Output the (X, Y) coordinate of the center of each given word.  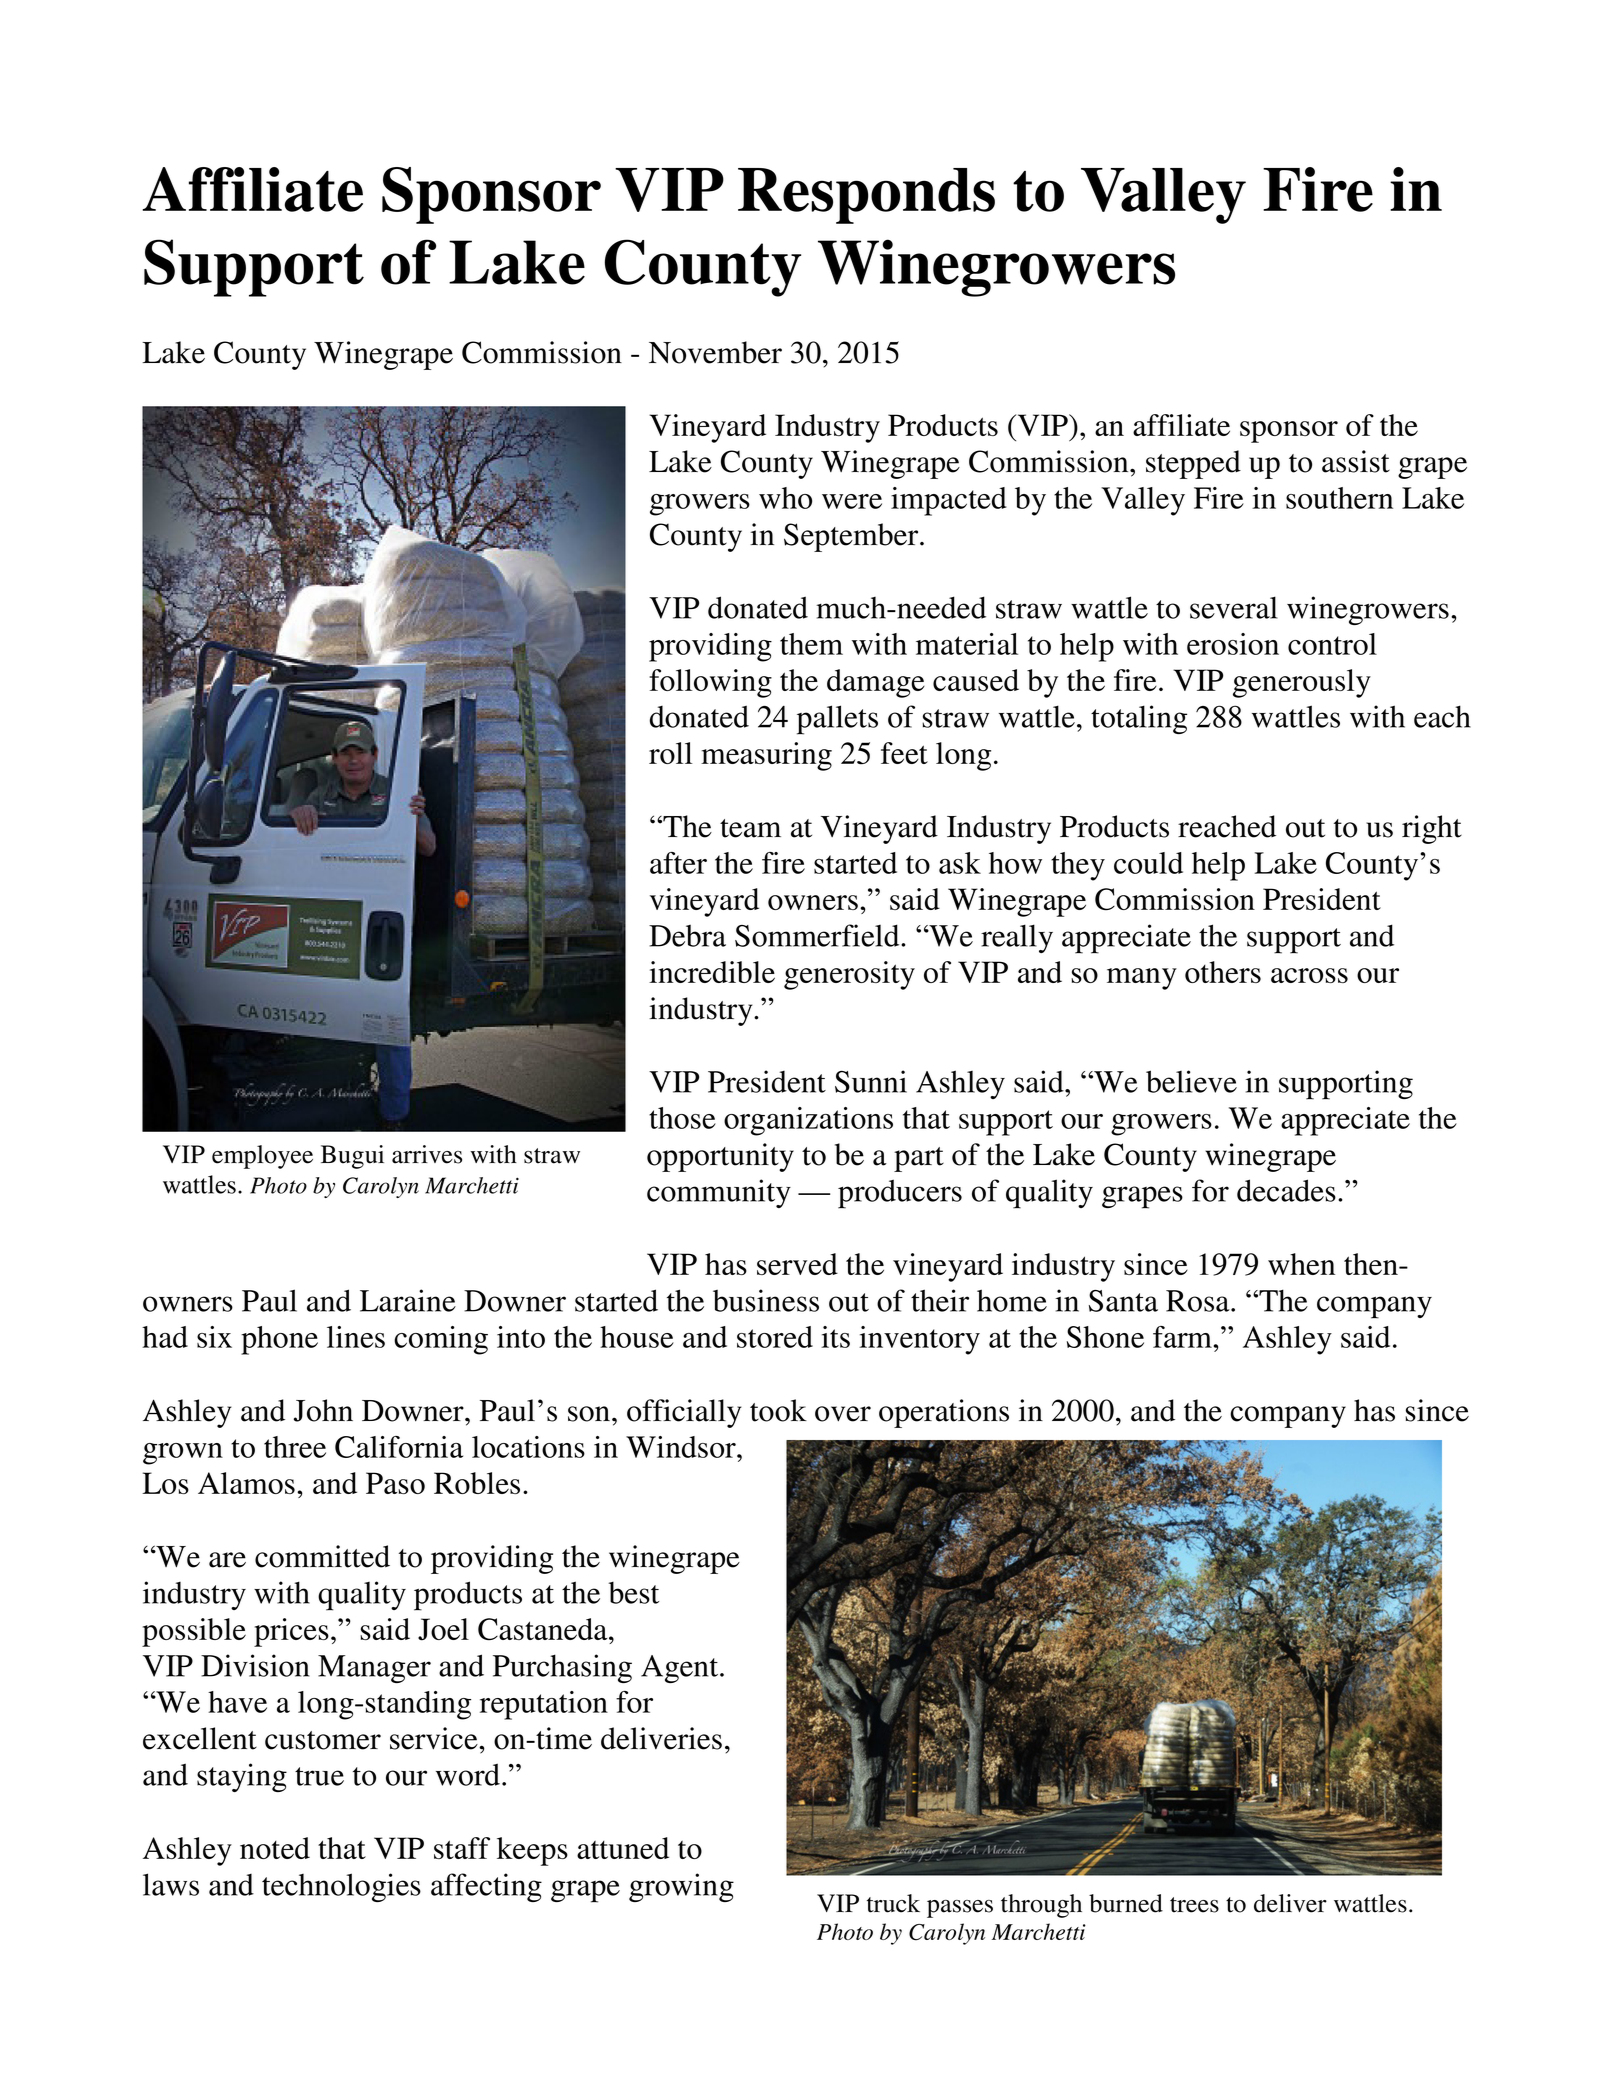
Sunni (871, 1081)
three (295, 1447)
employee (262, 1157)
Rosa (1199, 1301)
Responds (866, 196)
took (778, 1410)
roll (670, 753)
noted (275, 1848)
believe (1191, 1081)
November (715, 352)
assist (1356, 461)
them (811, 644)
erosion (1233, 644)
